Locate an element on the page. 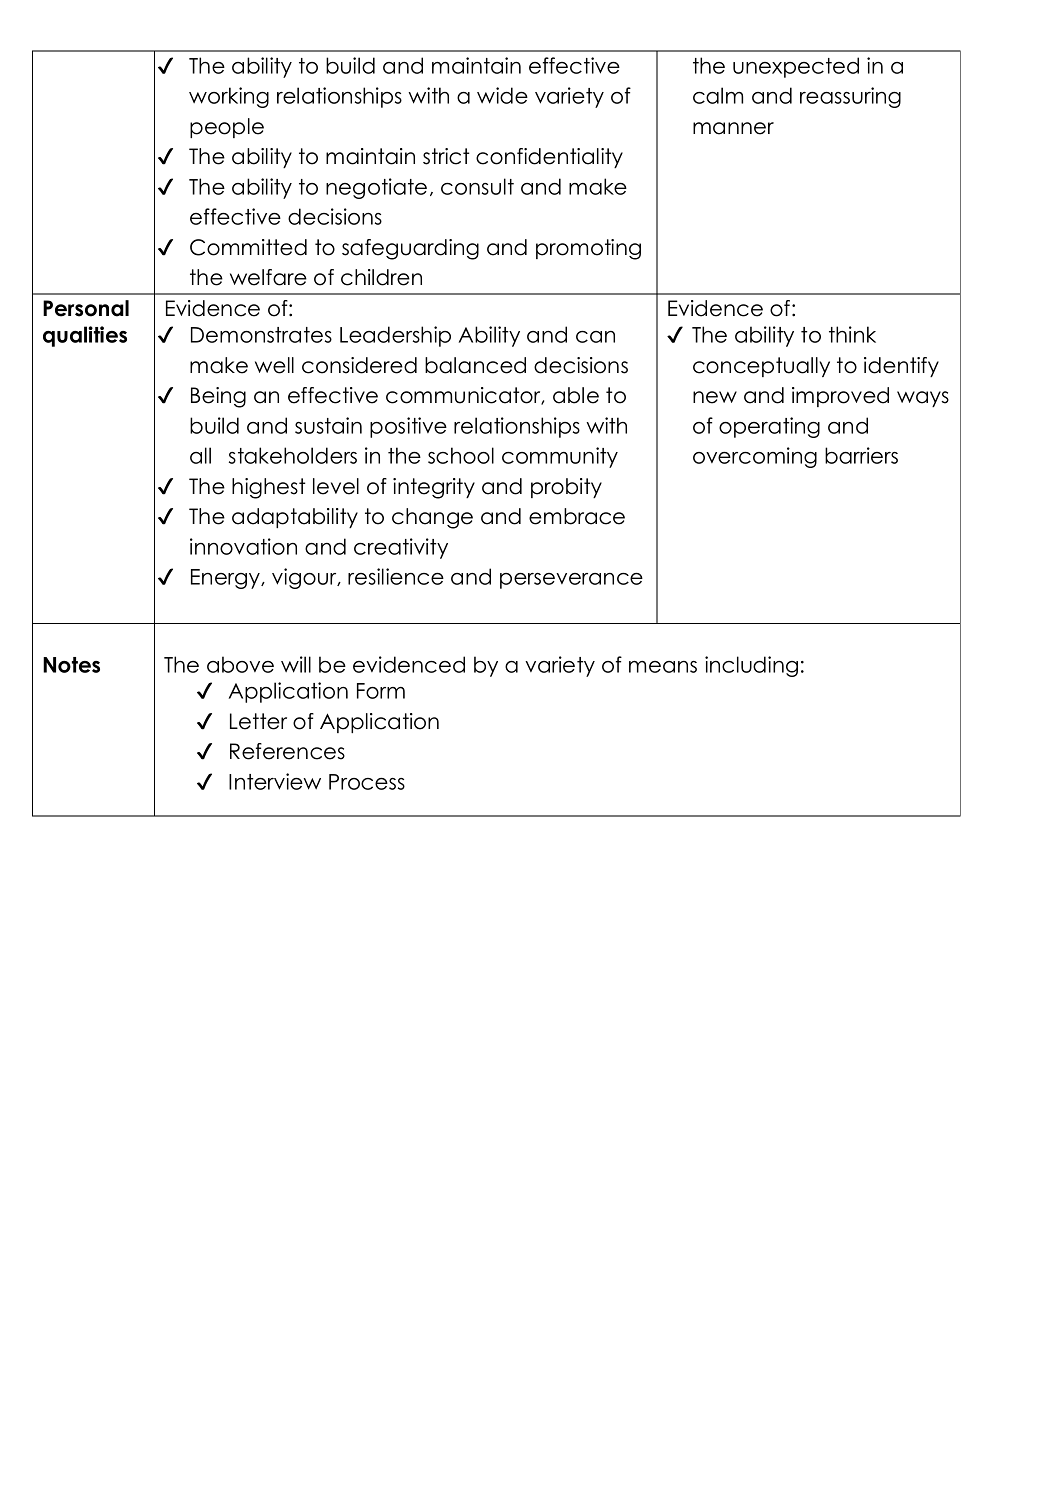 This image has height=1505, width=1064. Process is located at coordinates (367, 782).
